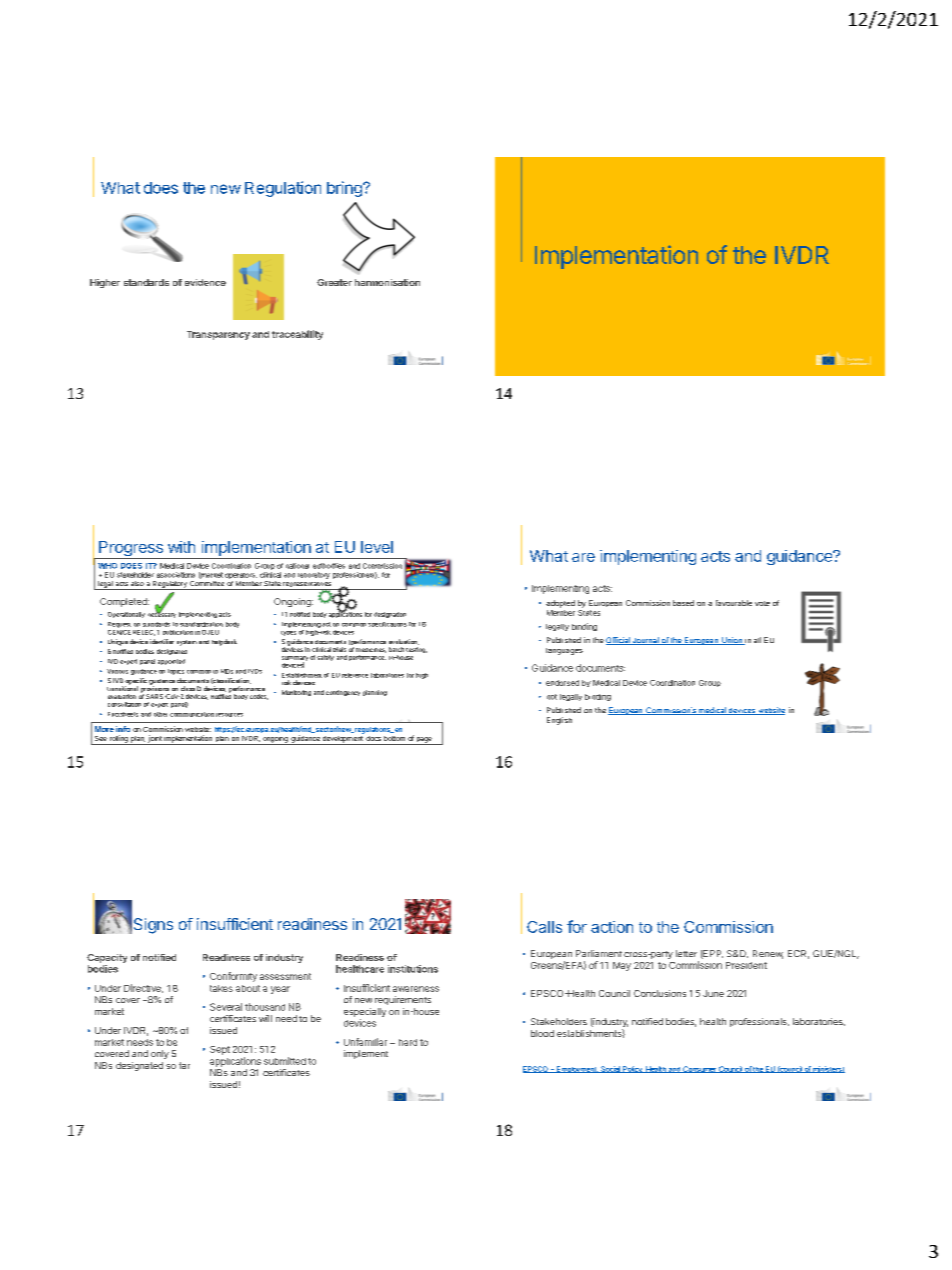  I want to click on action, so click(612, 927).
